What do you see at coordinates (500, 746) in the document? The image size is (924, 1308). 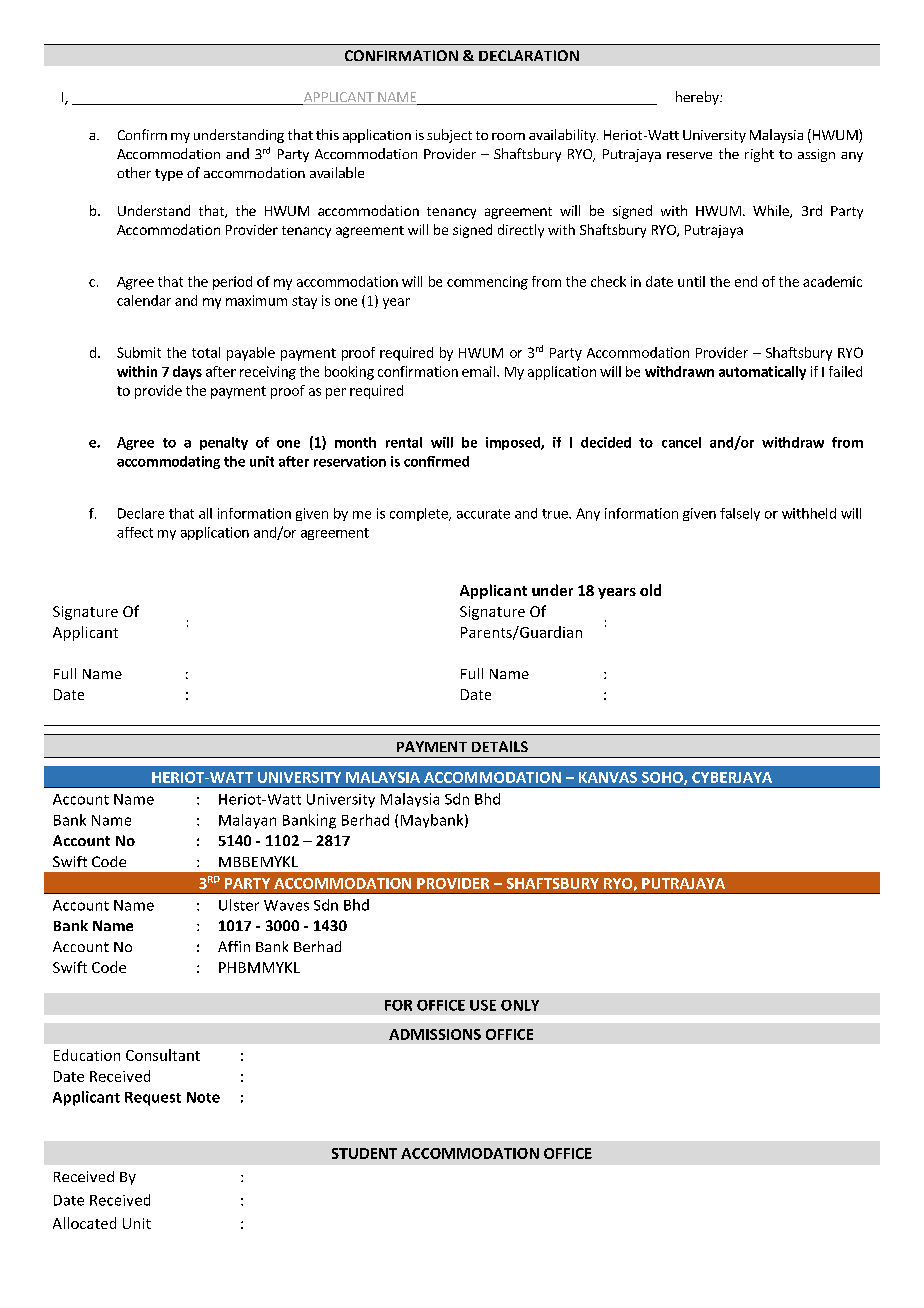 I see `DETAILS` at bounding box center [500, 746].
